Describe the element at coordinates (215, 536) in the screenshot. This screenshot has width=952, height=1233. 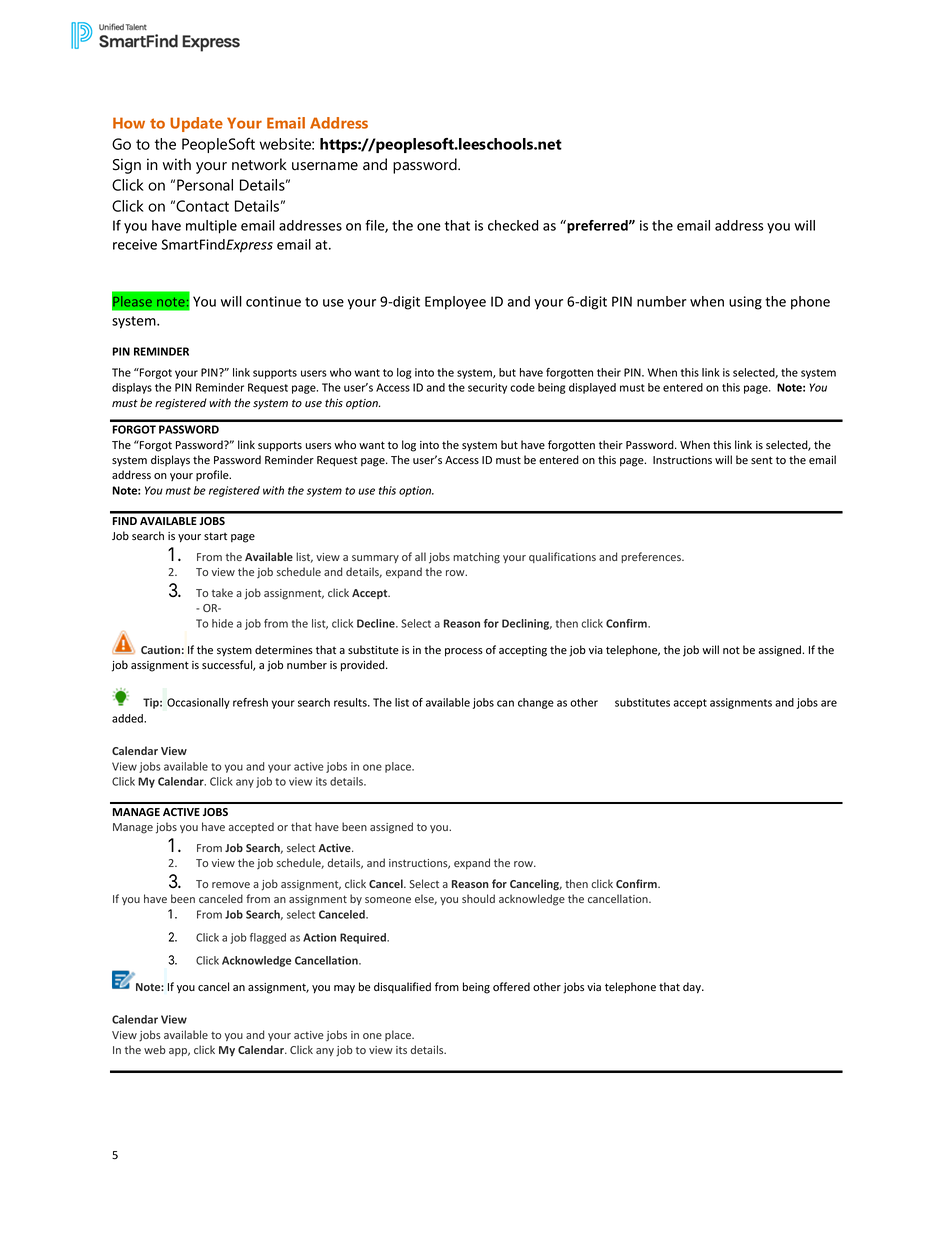
I see `start` at that location.
